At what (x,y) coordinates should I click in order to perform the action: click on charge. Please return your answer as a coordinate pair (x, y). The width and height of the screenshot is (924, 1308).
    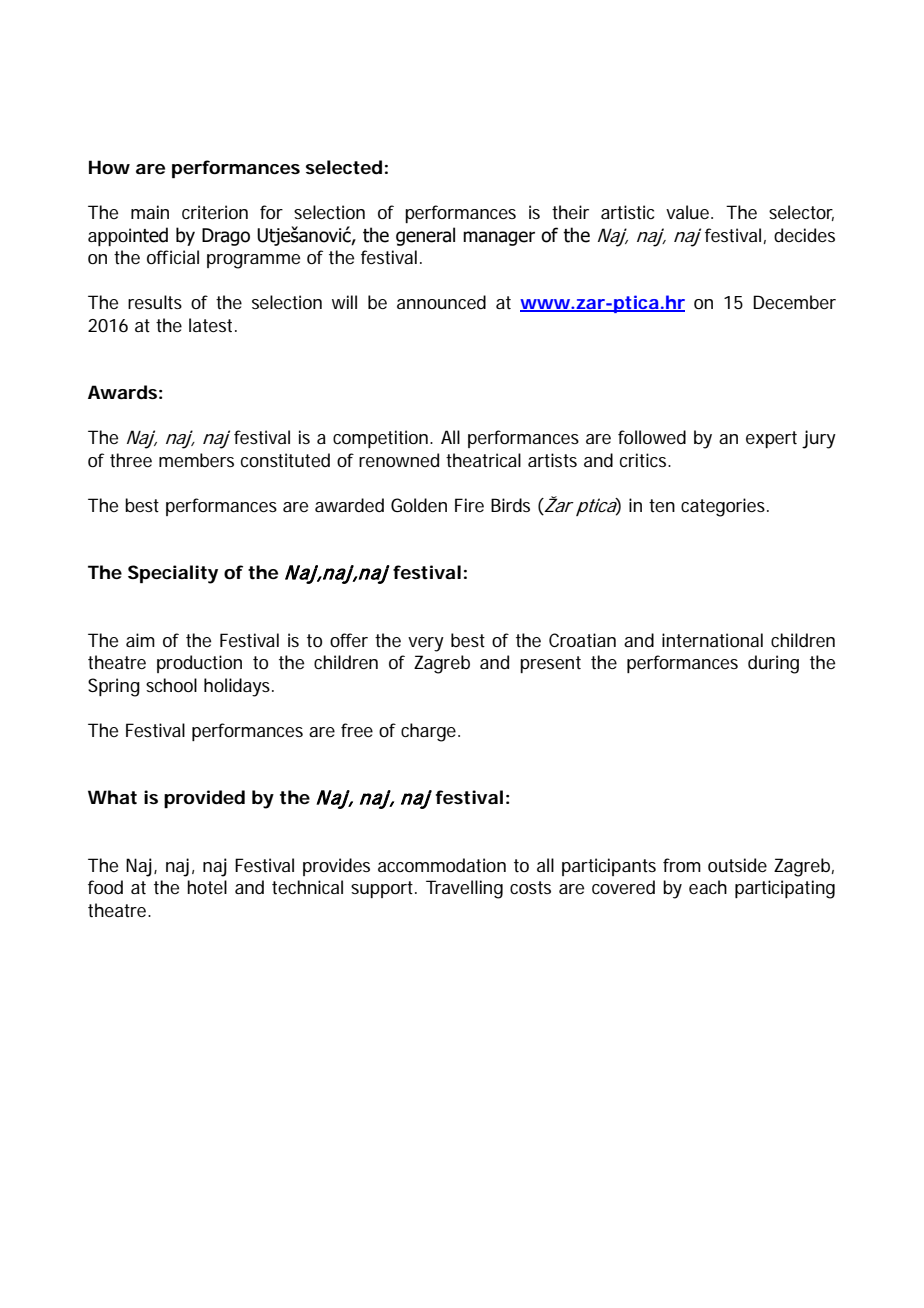
    Looking at the image, I should click on (430, 732).
